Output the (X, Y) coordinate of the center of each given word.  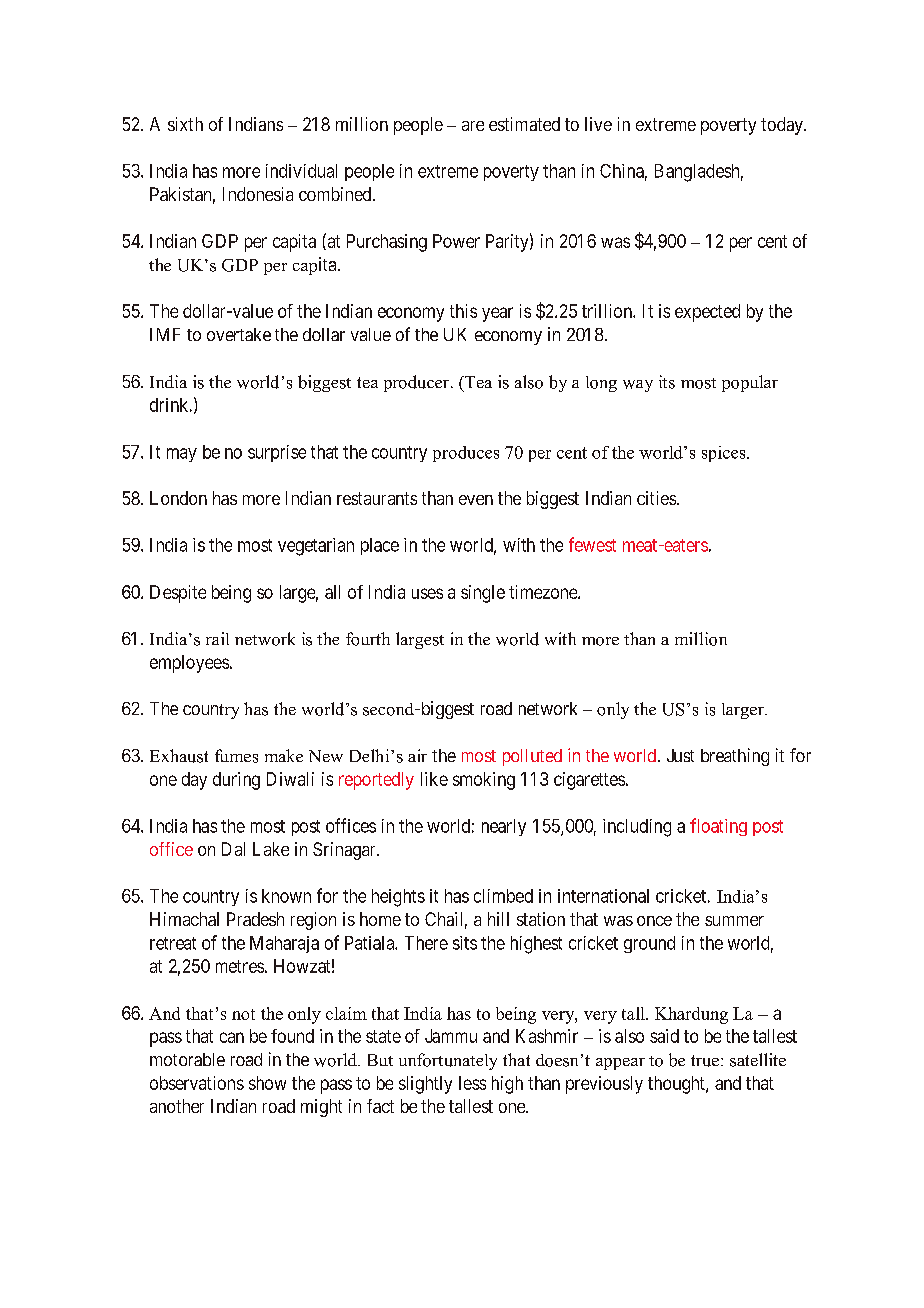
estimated (524, 124)
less (472, 1083)
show (267, 1083)
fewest (592, 544)
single (483, 594)
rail (217, 638)
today (783, 126)
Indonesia (258, 194)
